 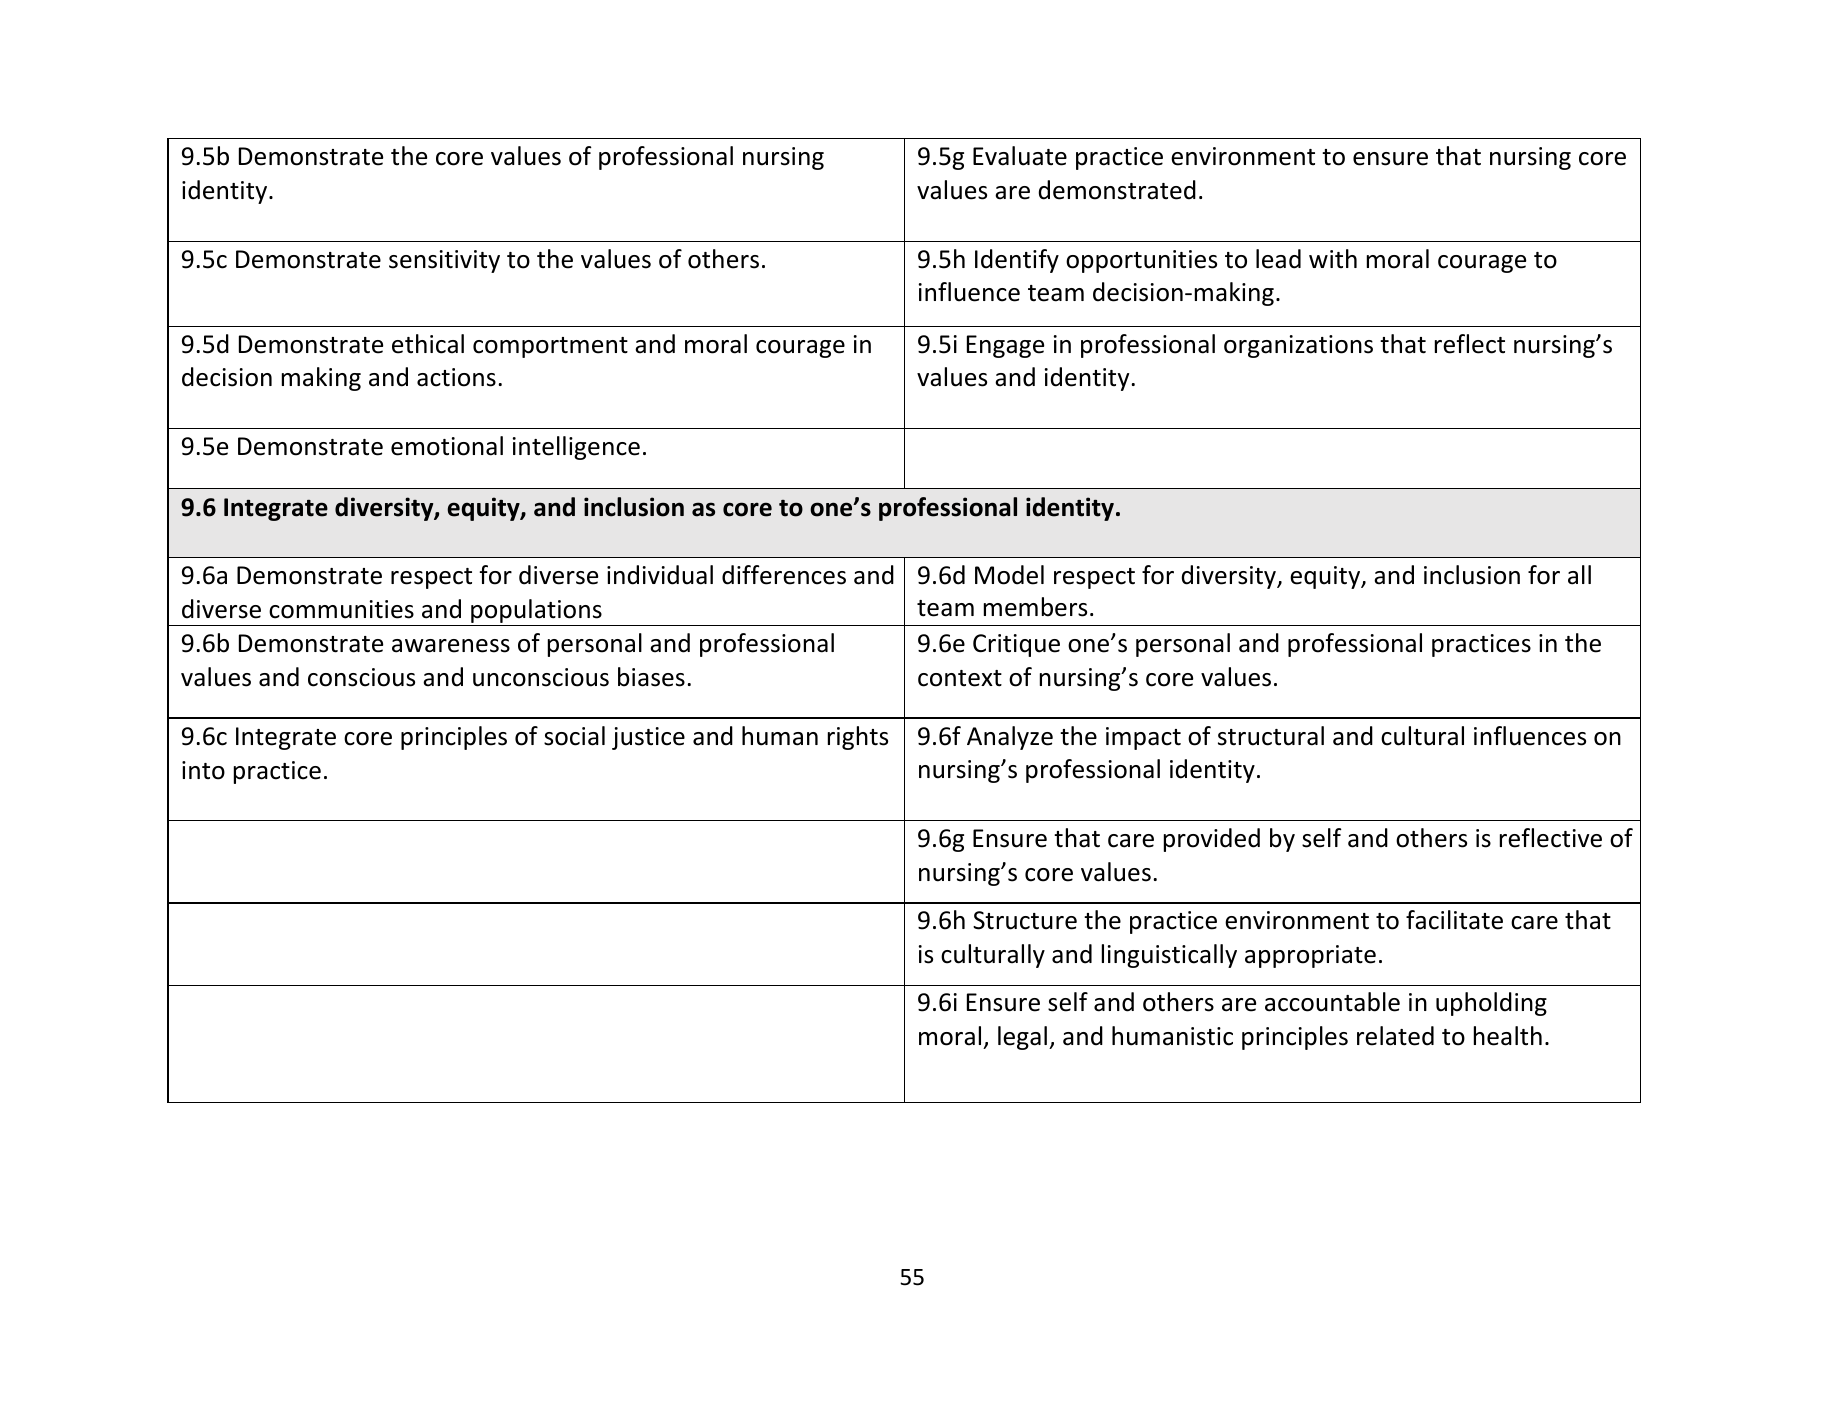 What do you see at coordinates (341, 609) in the screenshot?
I see `communities` at bounding box center [341, 609].
